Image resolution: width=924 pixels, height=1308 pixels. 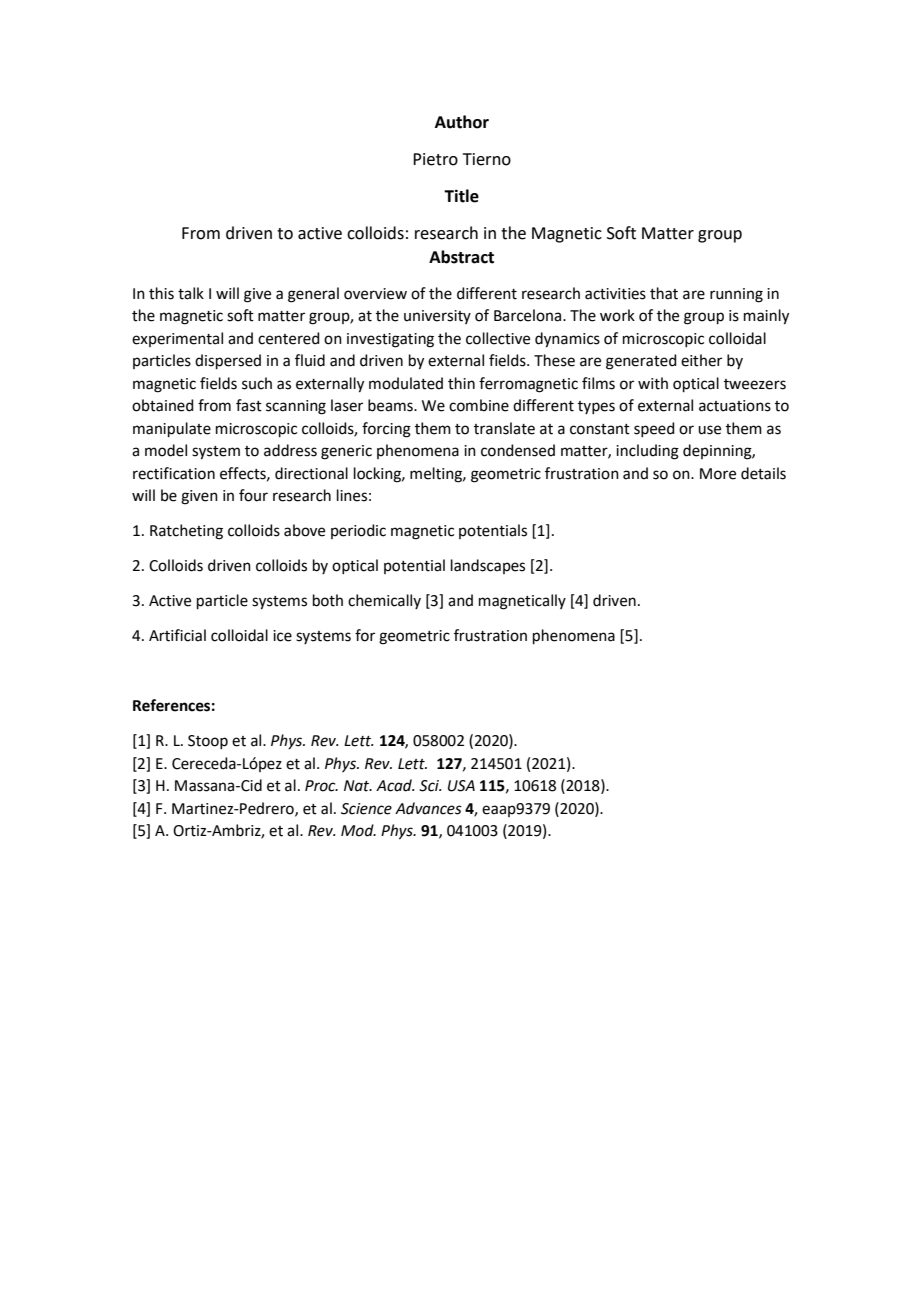 I want to click on Stoop, so click(x=208, y=742).
